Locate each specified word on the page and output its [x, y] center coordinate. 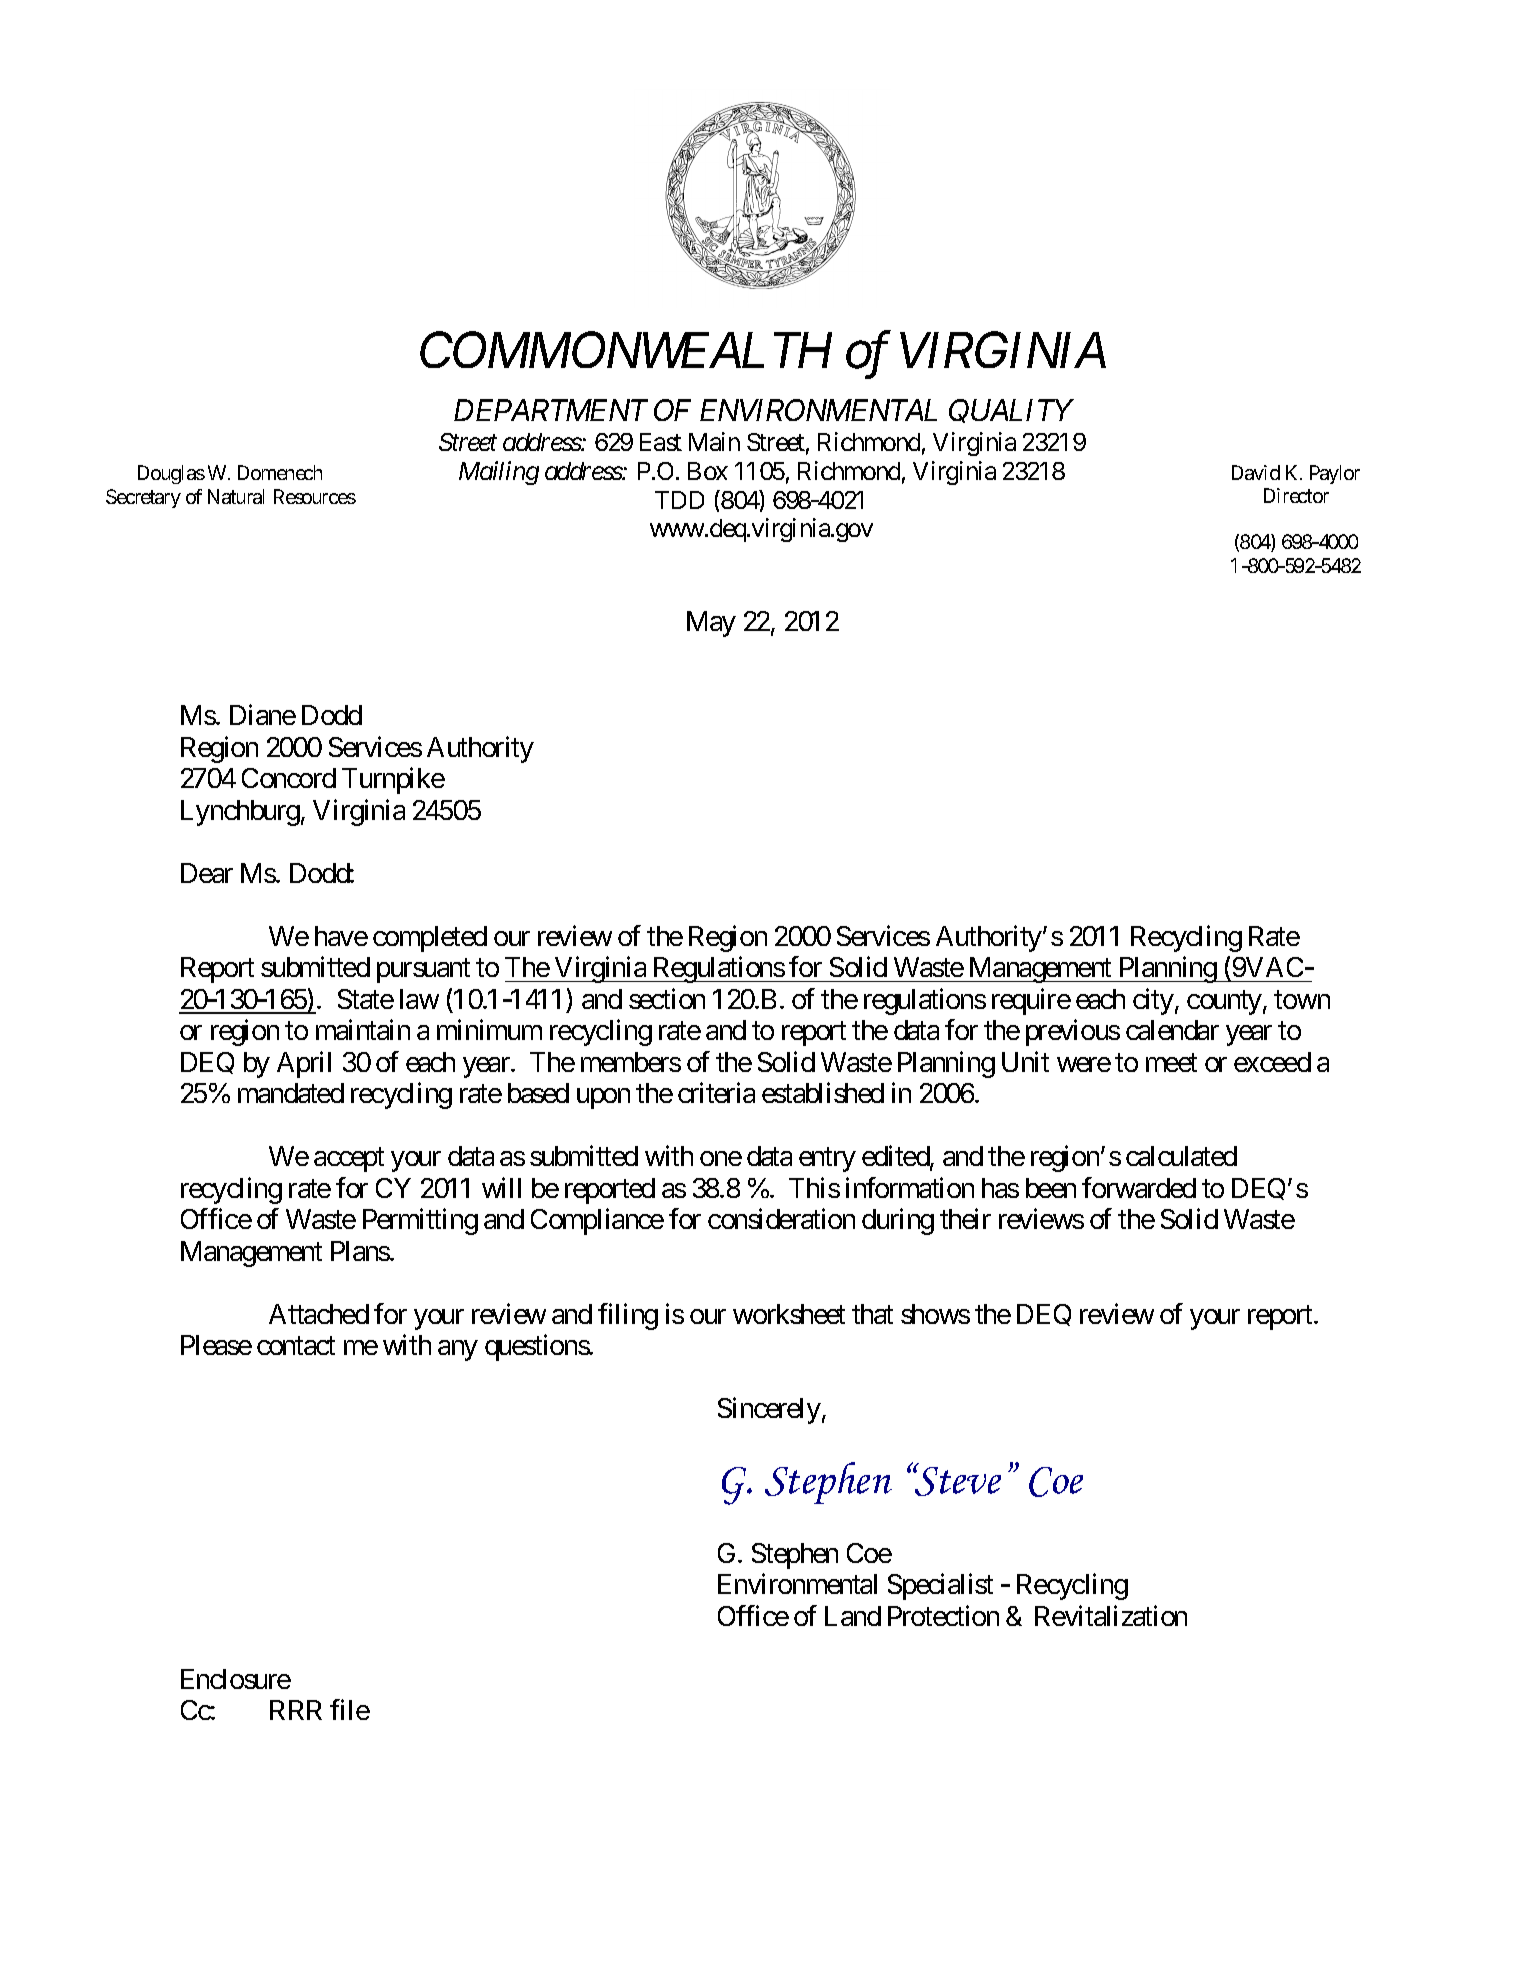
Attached [319, 1314]
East [661, 442]
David [1256, 472]
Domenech [280, 472]
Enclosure [236, 1679]
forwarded [1139, 1187]
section [667, 998]
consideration [781, 1219]
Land [853, 1616]
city [1153, 1001]
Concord [289, 778]
